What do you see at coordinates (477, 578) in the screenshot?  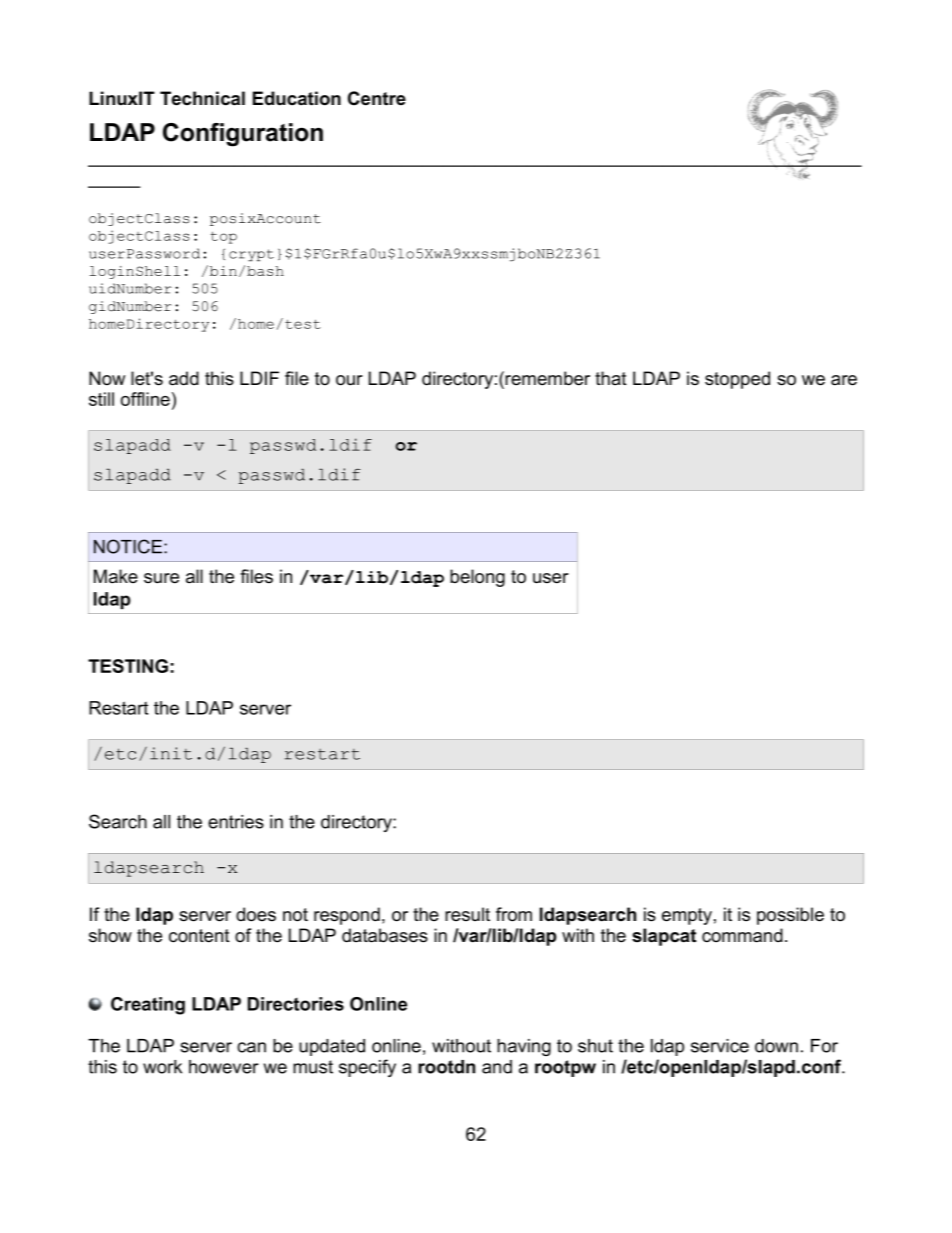 I see `belong` at bounding box center [477, 578].
